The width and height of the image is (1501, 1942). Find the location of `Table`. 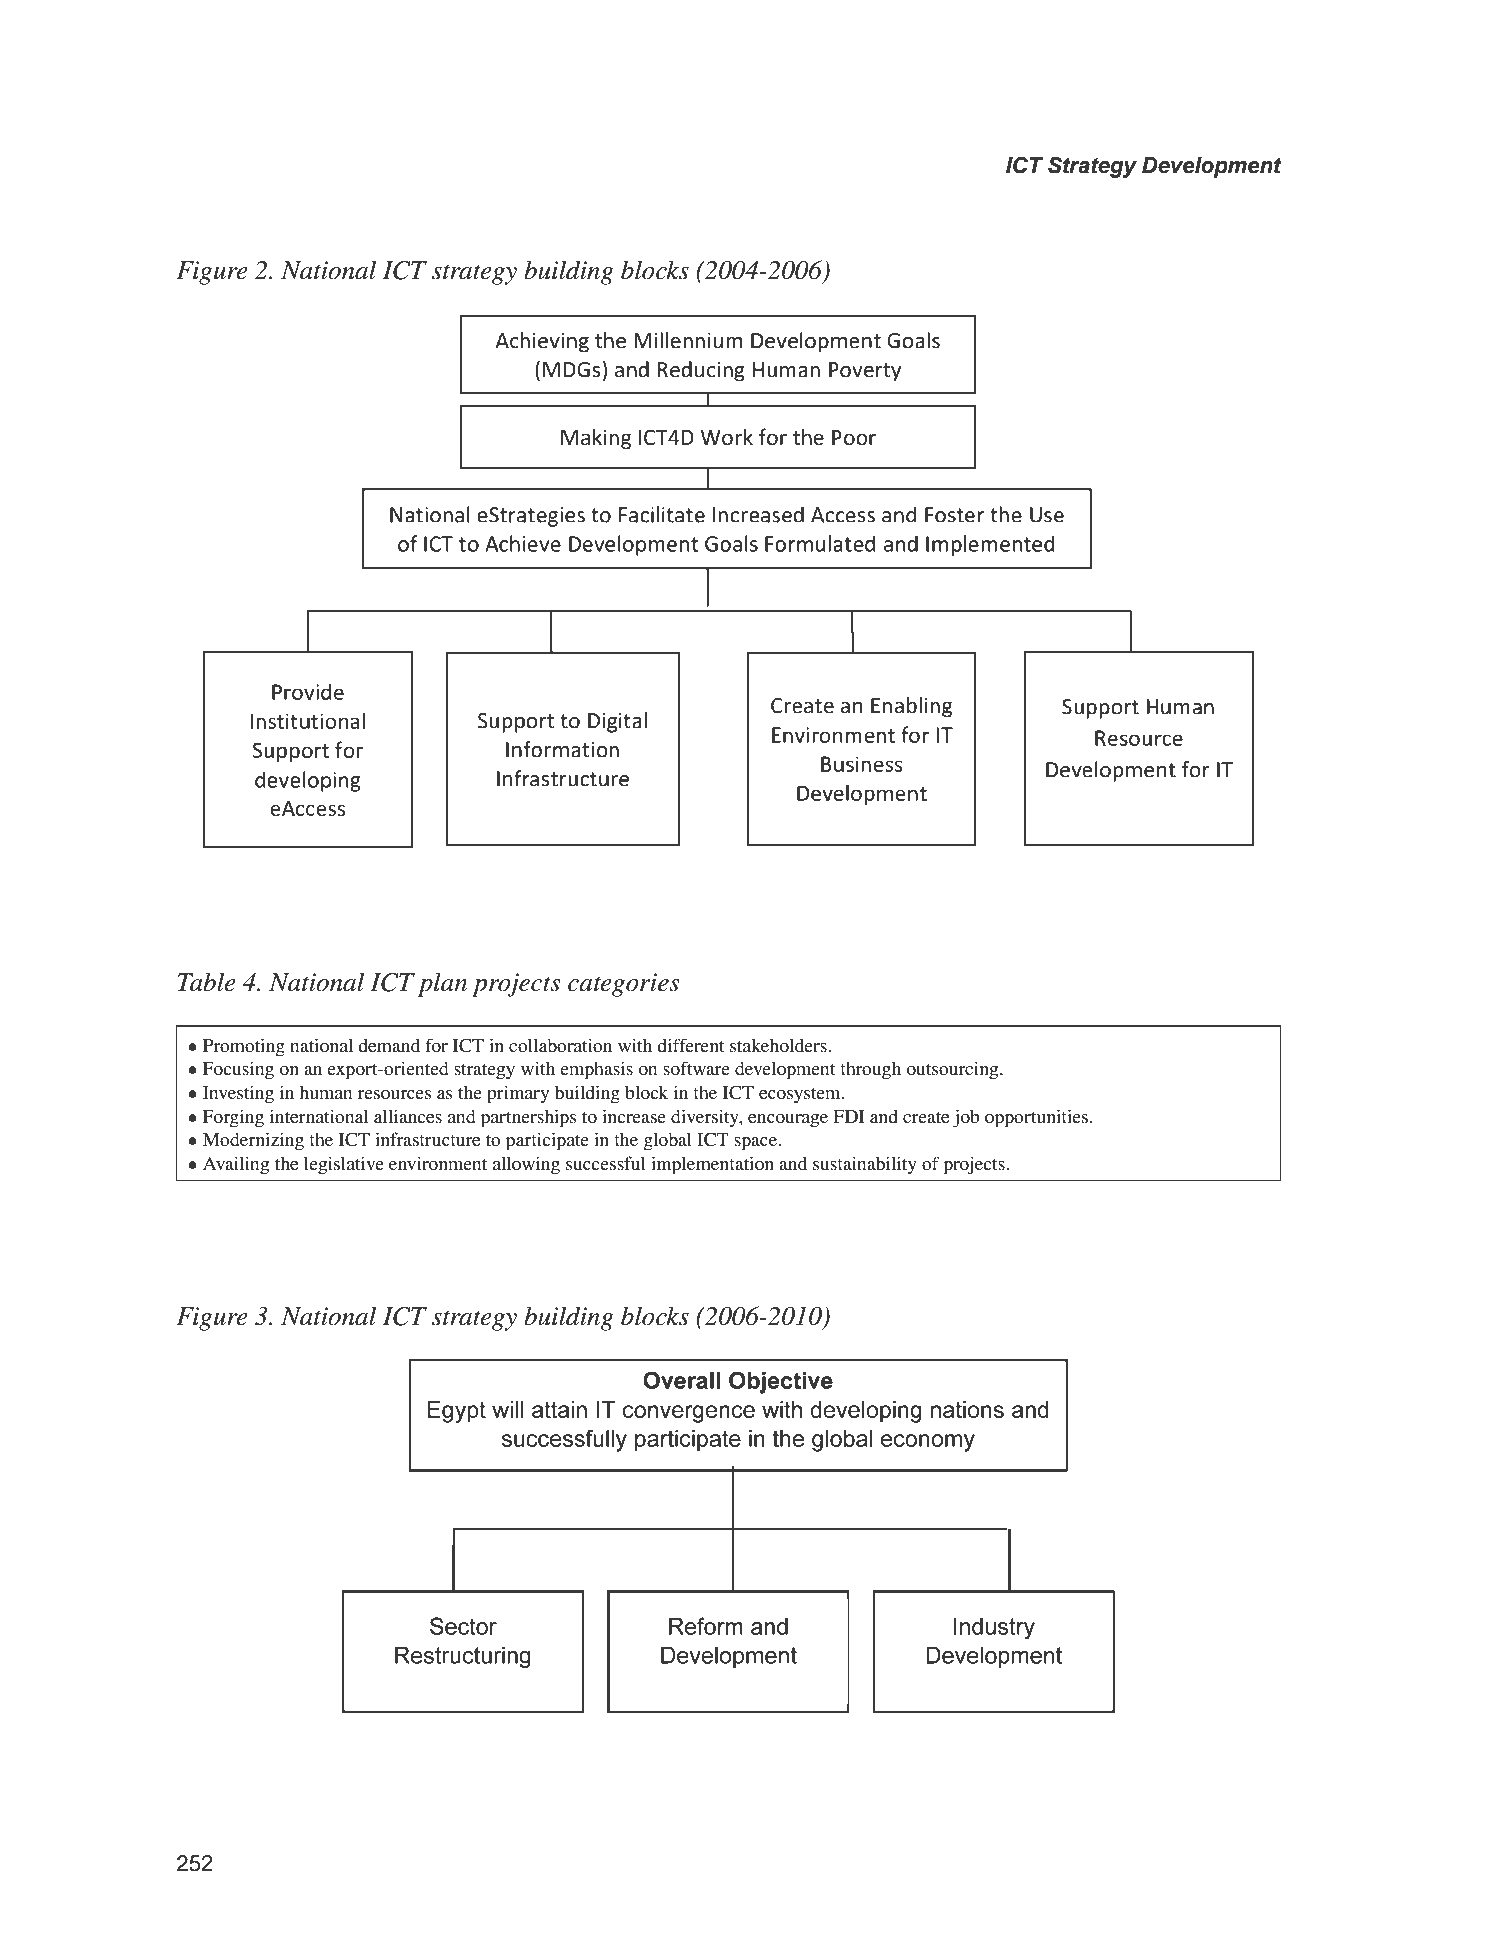

Table is located at coordinates (206, 982).
